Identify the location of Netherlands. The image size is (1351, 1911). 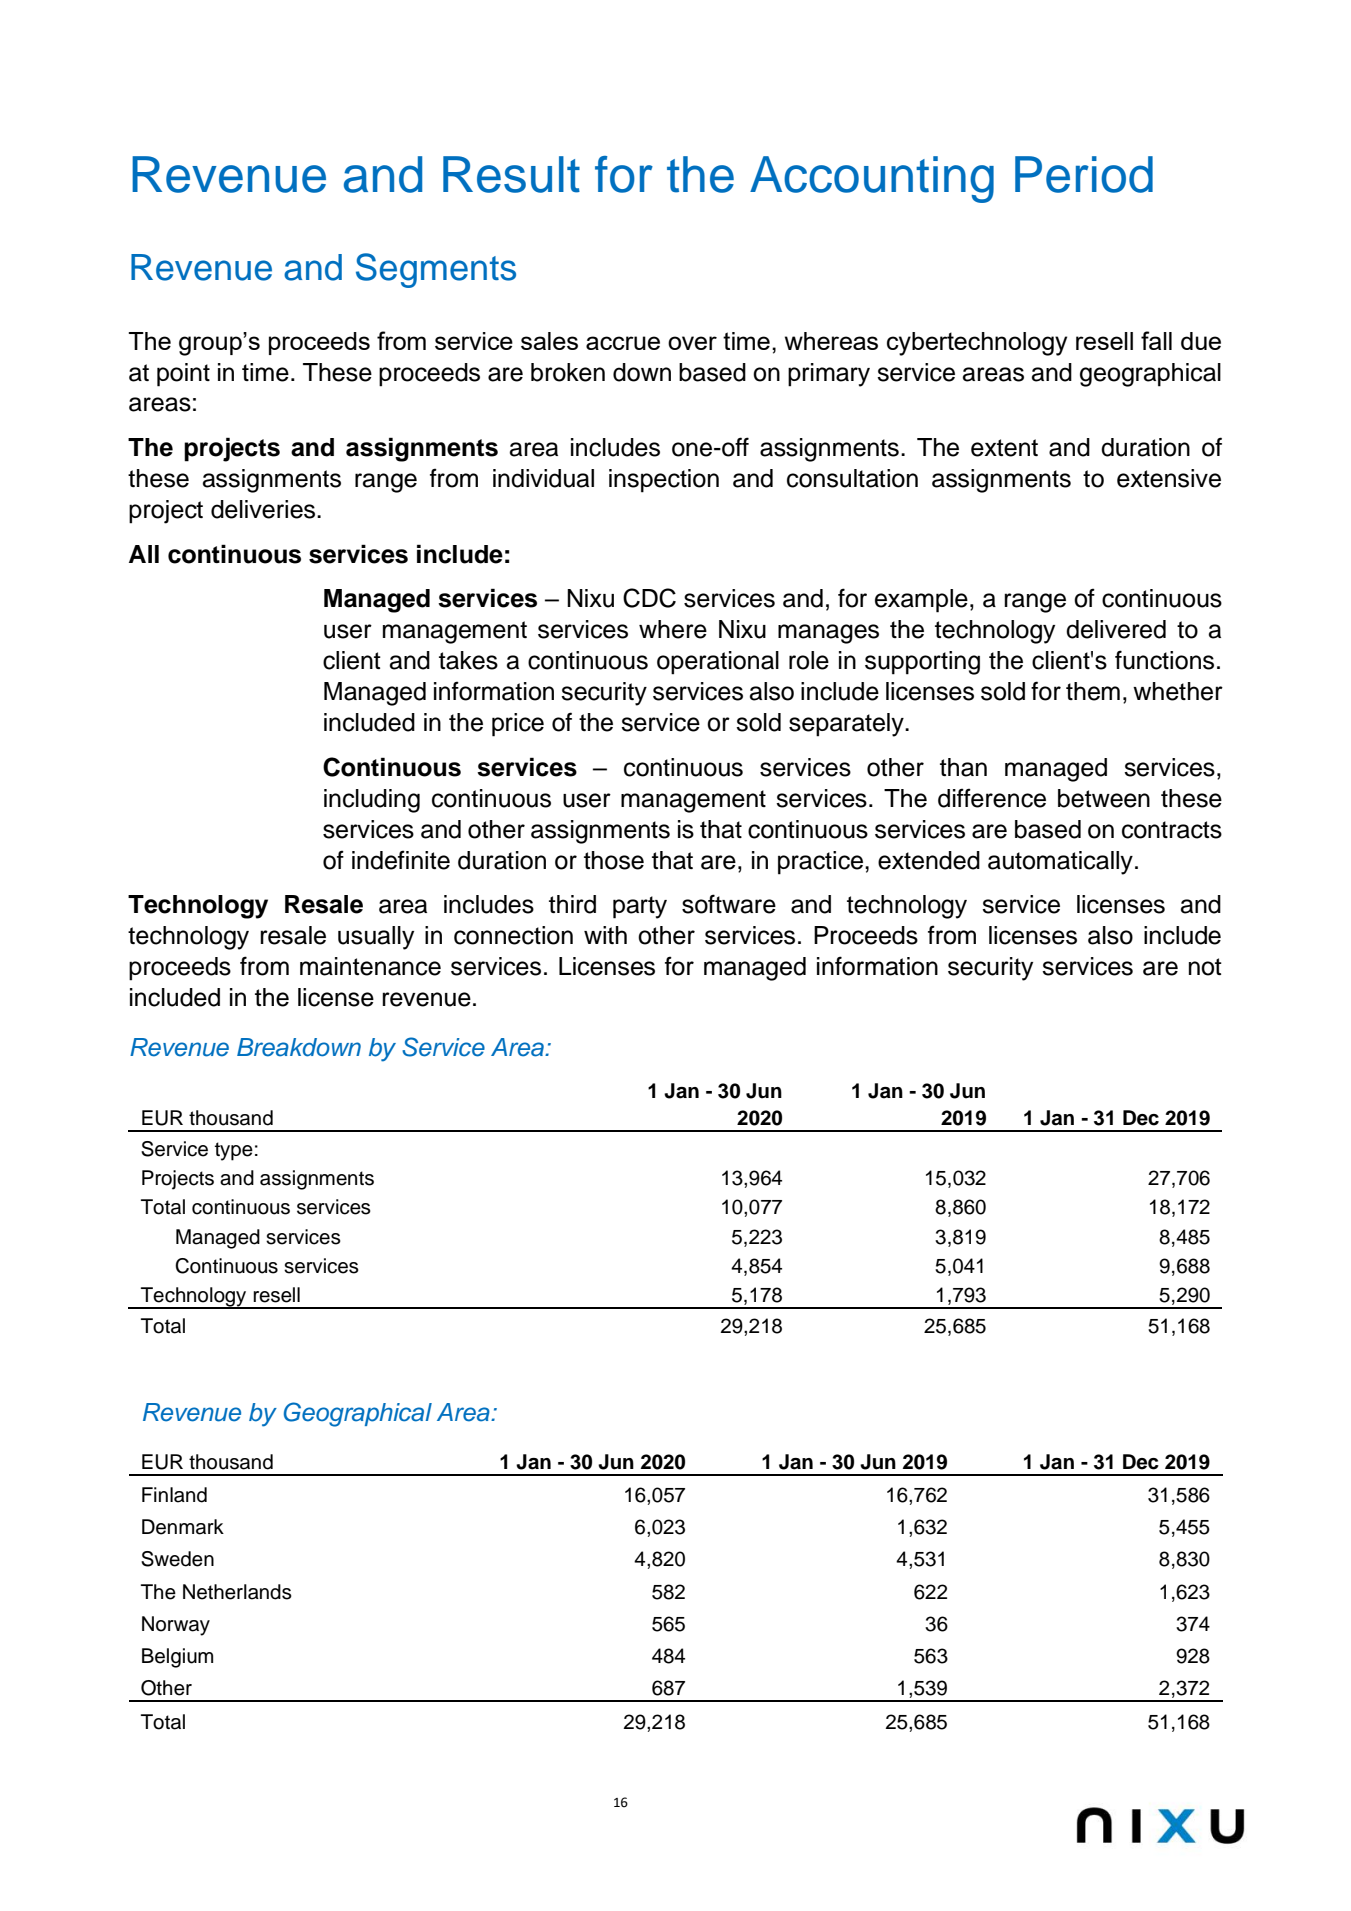
(237, 1592).
